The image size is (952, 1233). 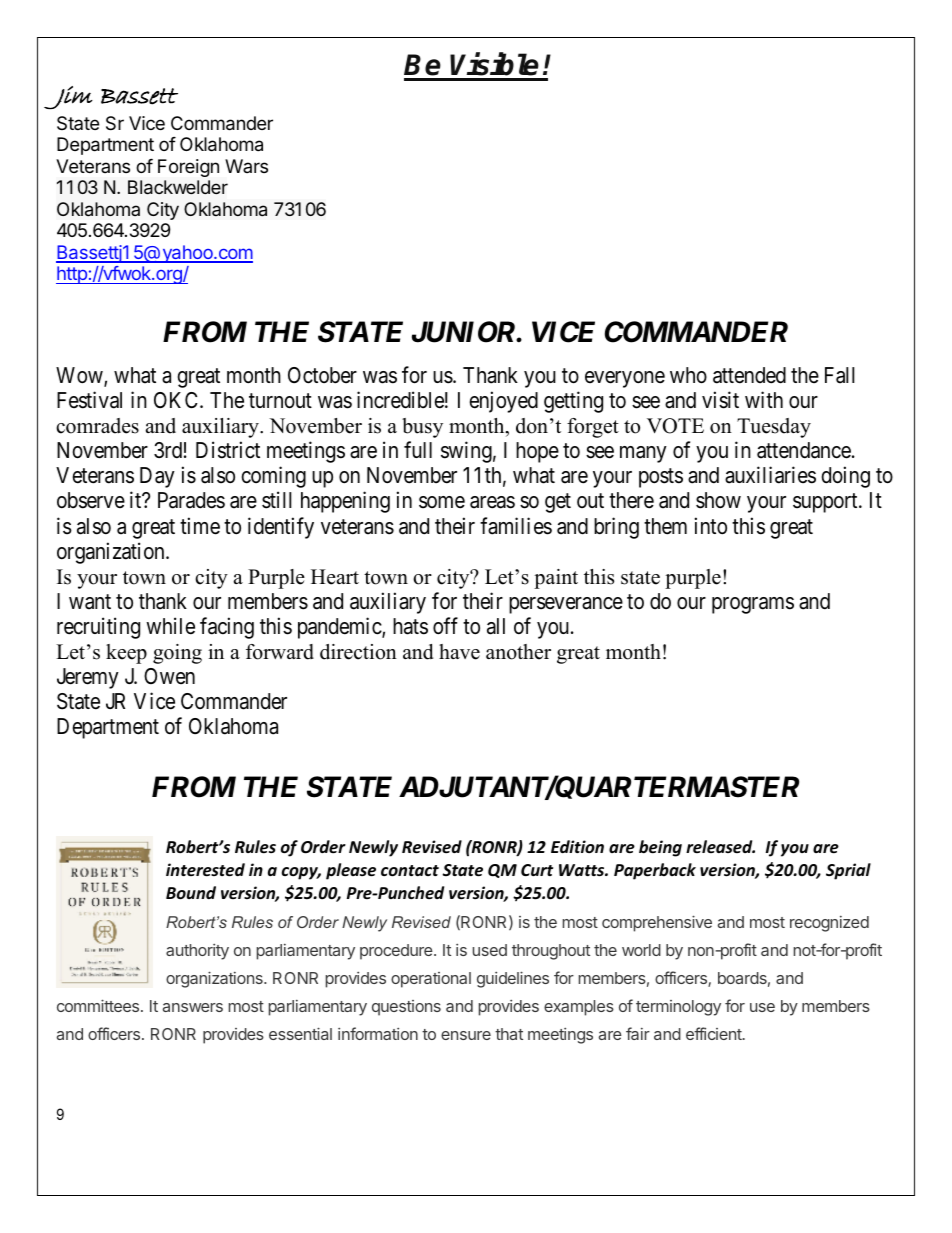 What do you see at coordinates (177, 400) in the screenshot?
I see `OKC` at bounding box center [177, 400].
